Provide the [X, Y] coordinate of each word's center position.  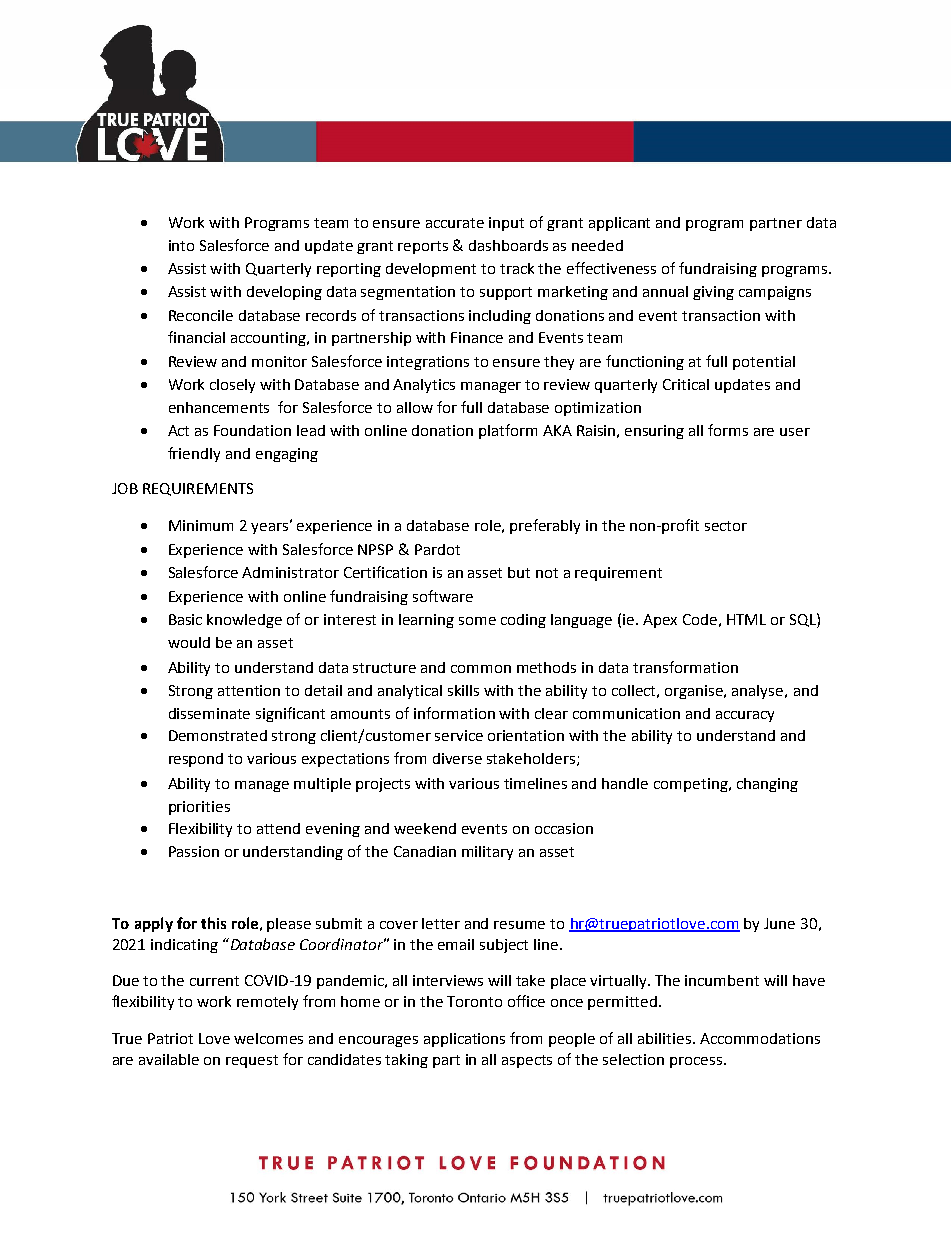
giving [713, 293]
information [454, 713]
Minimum [201, 525]
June [779, 923]
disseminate [209, 713]
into [181, 245]
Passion [194, 851]
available [169, 1059]
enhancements [219, 407]
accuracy [745, 716]
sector [726, 526]
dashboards [508, 245]
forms [728, 430]
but [519, 572]
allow [415, 407]
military [487, 853]
